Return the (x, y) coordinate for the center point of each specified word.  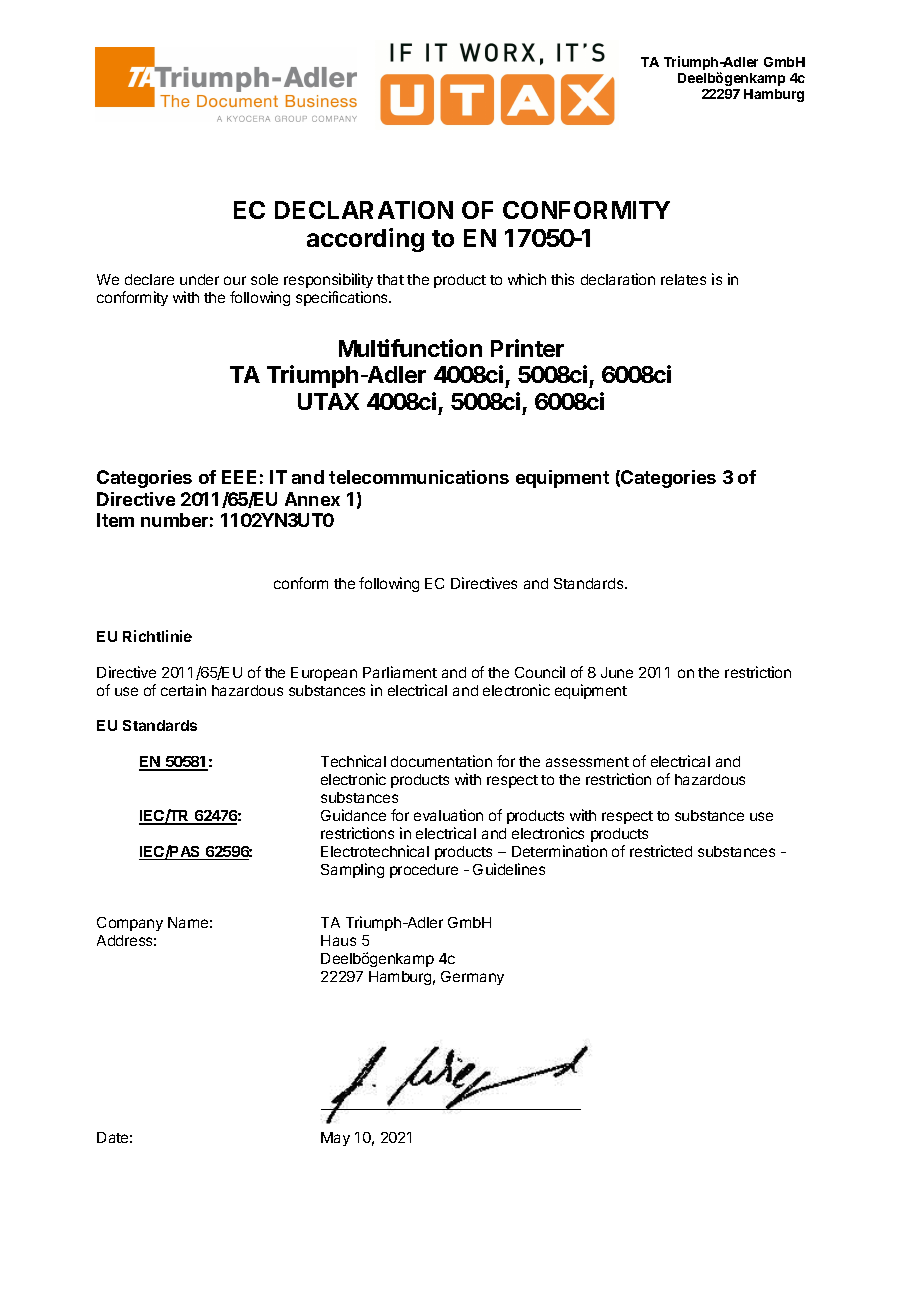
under (199, 279)
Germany (472, 978)
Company (130, 924)
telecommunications (419, 477)
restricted (661, 851)
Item (115, 520)
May (335, 1139)
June (617, 672)
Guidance (353, 815)
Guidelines (509, 869)
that (390, 279)
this (562, 279)
